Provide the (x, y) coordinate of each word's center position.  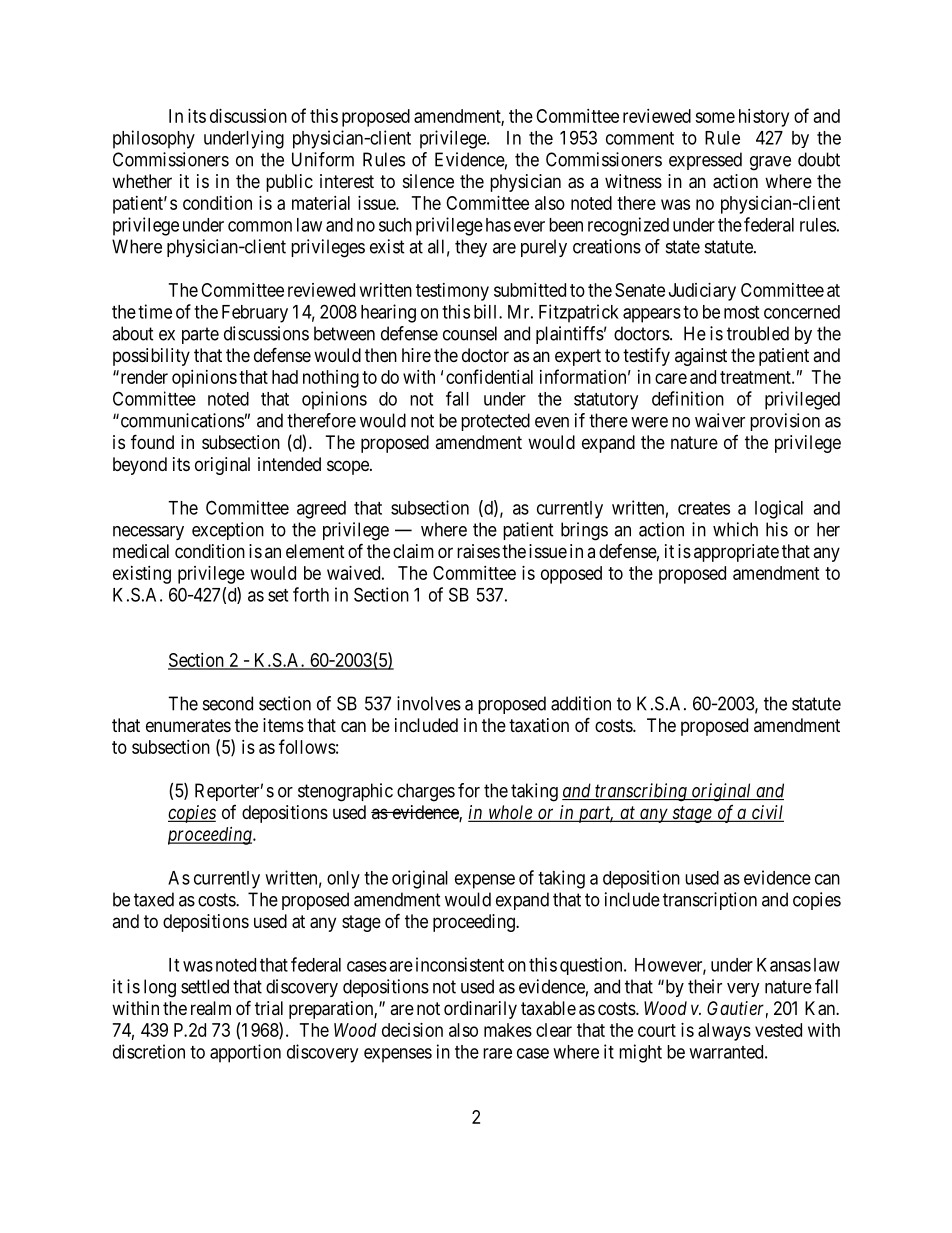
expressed (705, 161)
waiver (720, 420)
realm (211, 1008)
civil (767, 813)
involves (429, 703)
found (152, 441)
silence (428, 181)
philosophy (154, 139)
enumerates (188, 726)
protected (495, 422)
